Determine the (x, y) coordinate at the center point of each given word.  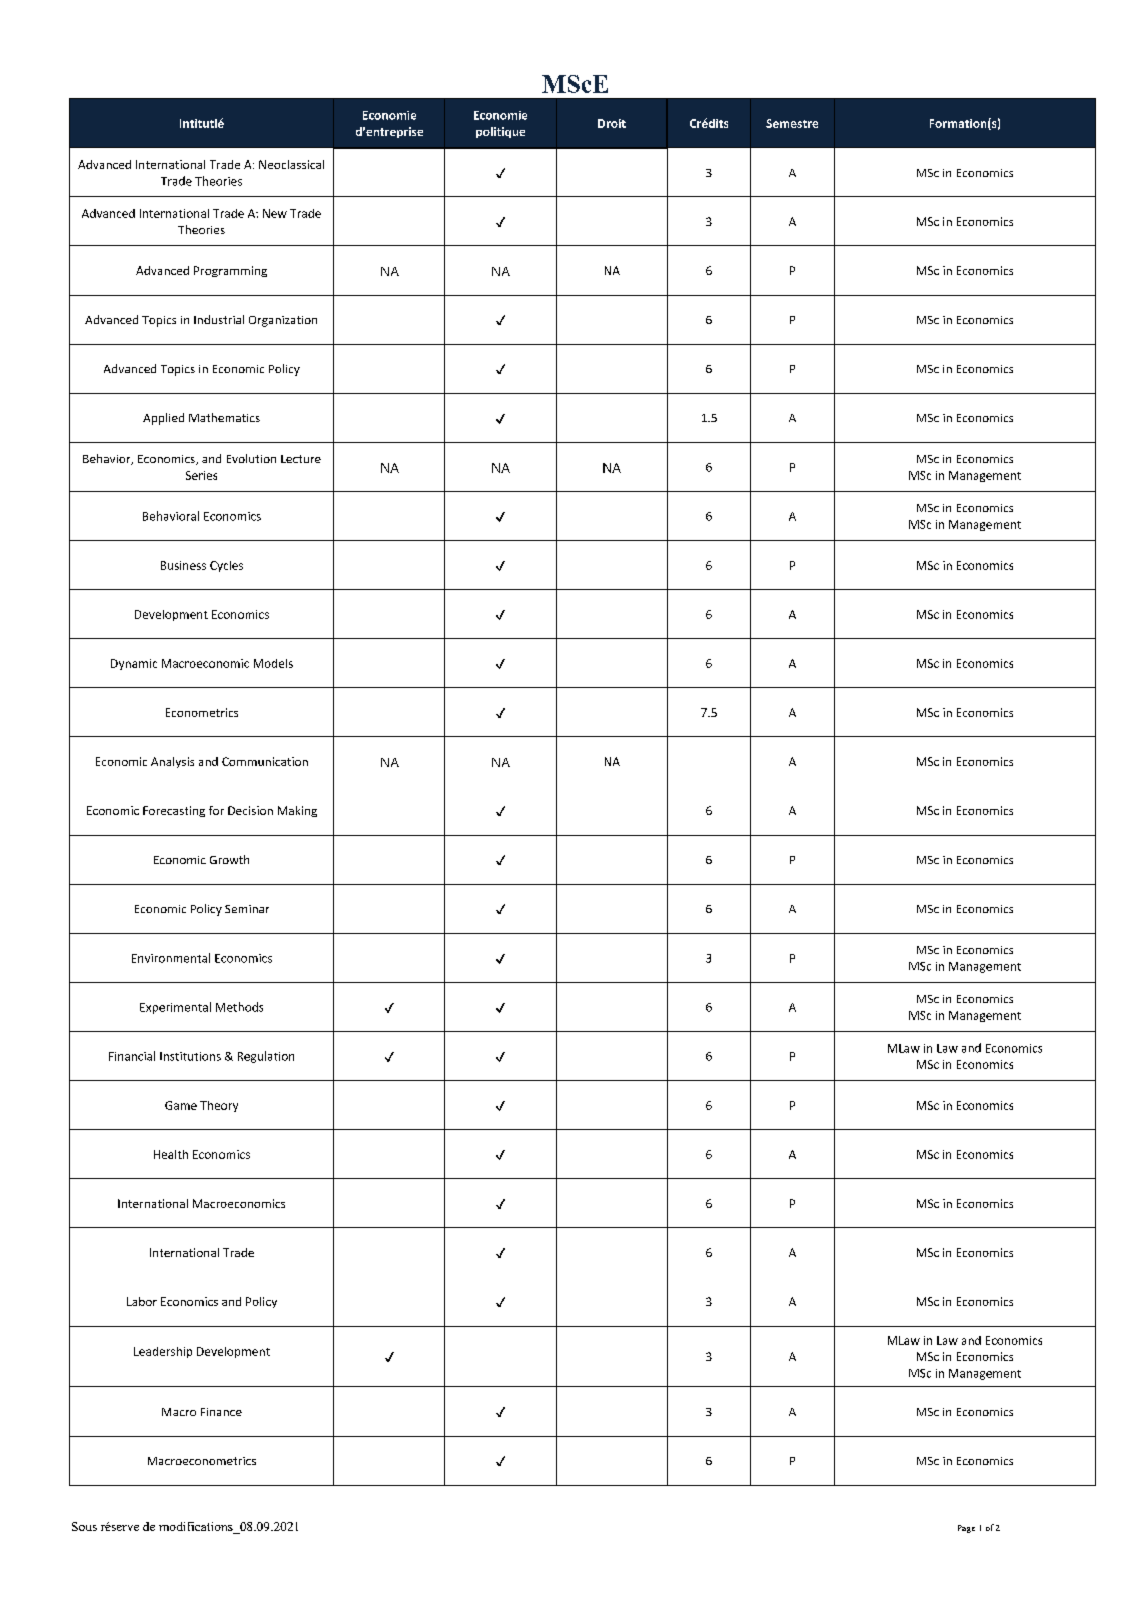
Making (297, 811)
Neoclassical (291, 164)
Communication (265, 761)
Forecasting (174, 811)
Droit (612, 123)
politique (500, 132)
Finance (221, 1412)
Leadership (163, 1352)
